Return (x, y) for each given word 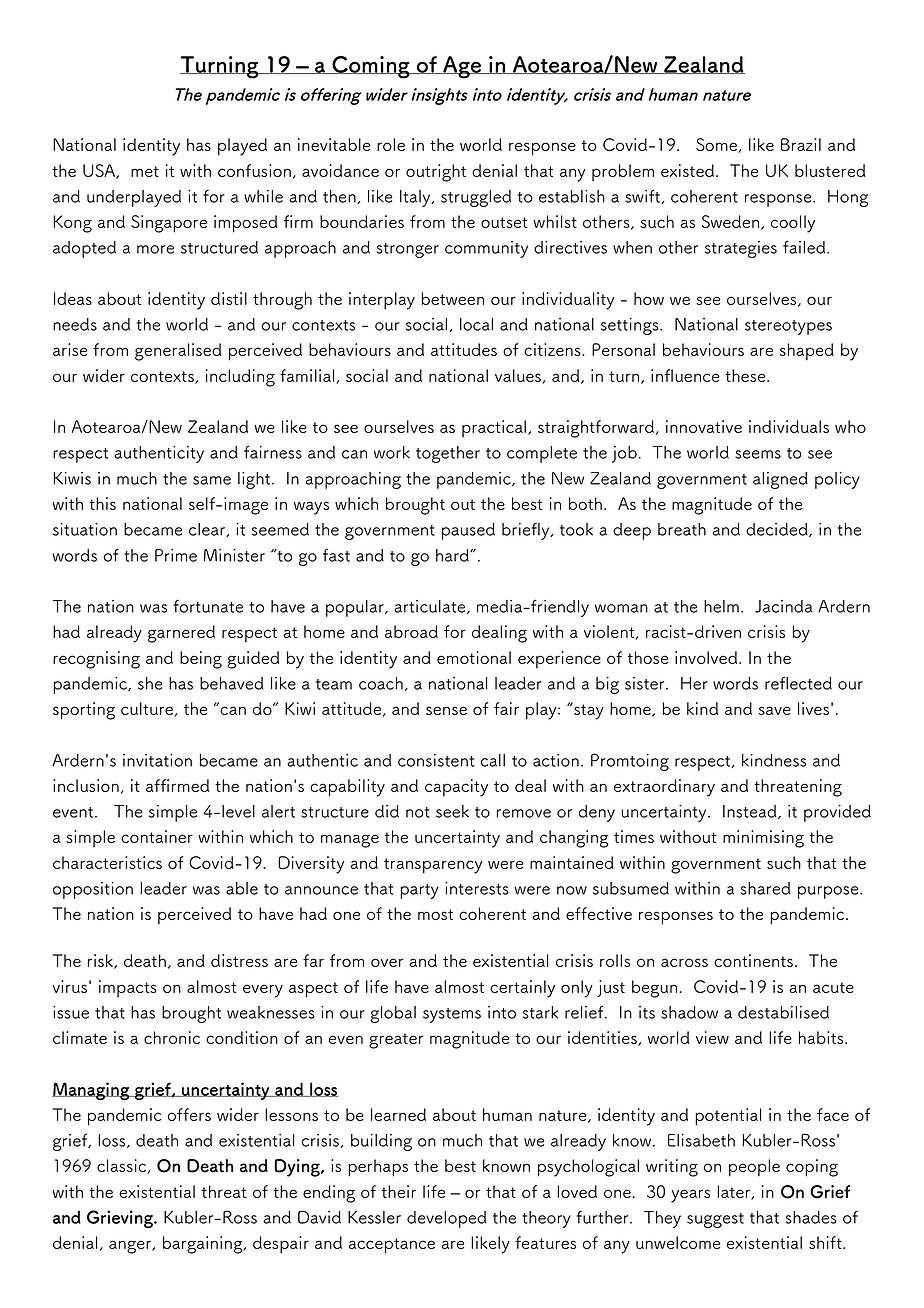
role (391, 144)
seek (452, 811)
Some (717, 145)
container (157, 836)
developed (447, 1219)
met (145, 171)
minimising (763, 839)
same (212, 480)
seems (758, 454)
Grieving (121, 1219)
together (448, 454)
